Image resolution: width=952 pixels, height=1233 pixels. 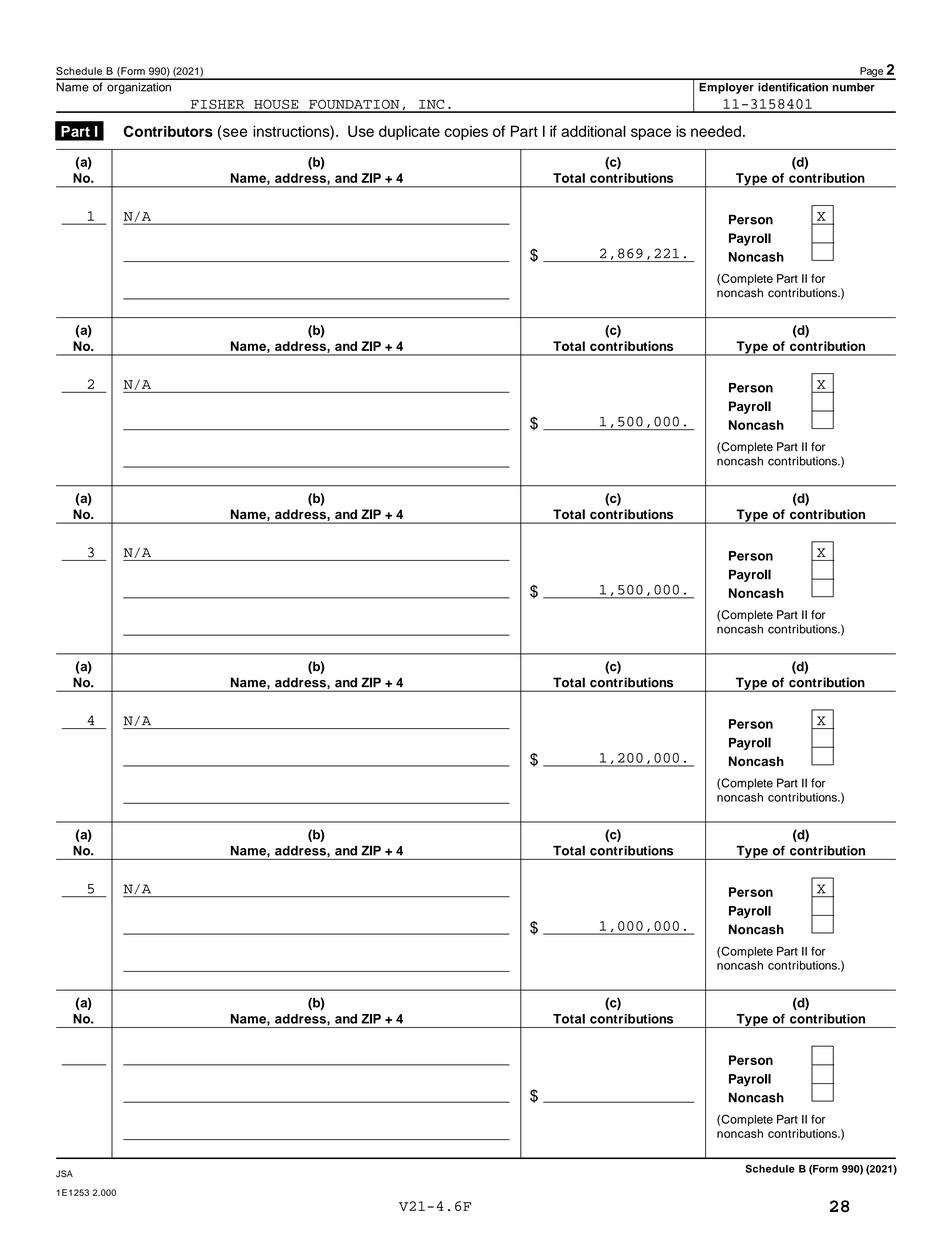 What do you see at coordinates (593, 131) in the document?
I see `additional` at bounding box center [593, 131].
